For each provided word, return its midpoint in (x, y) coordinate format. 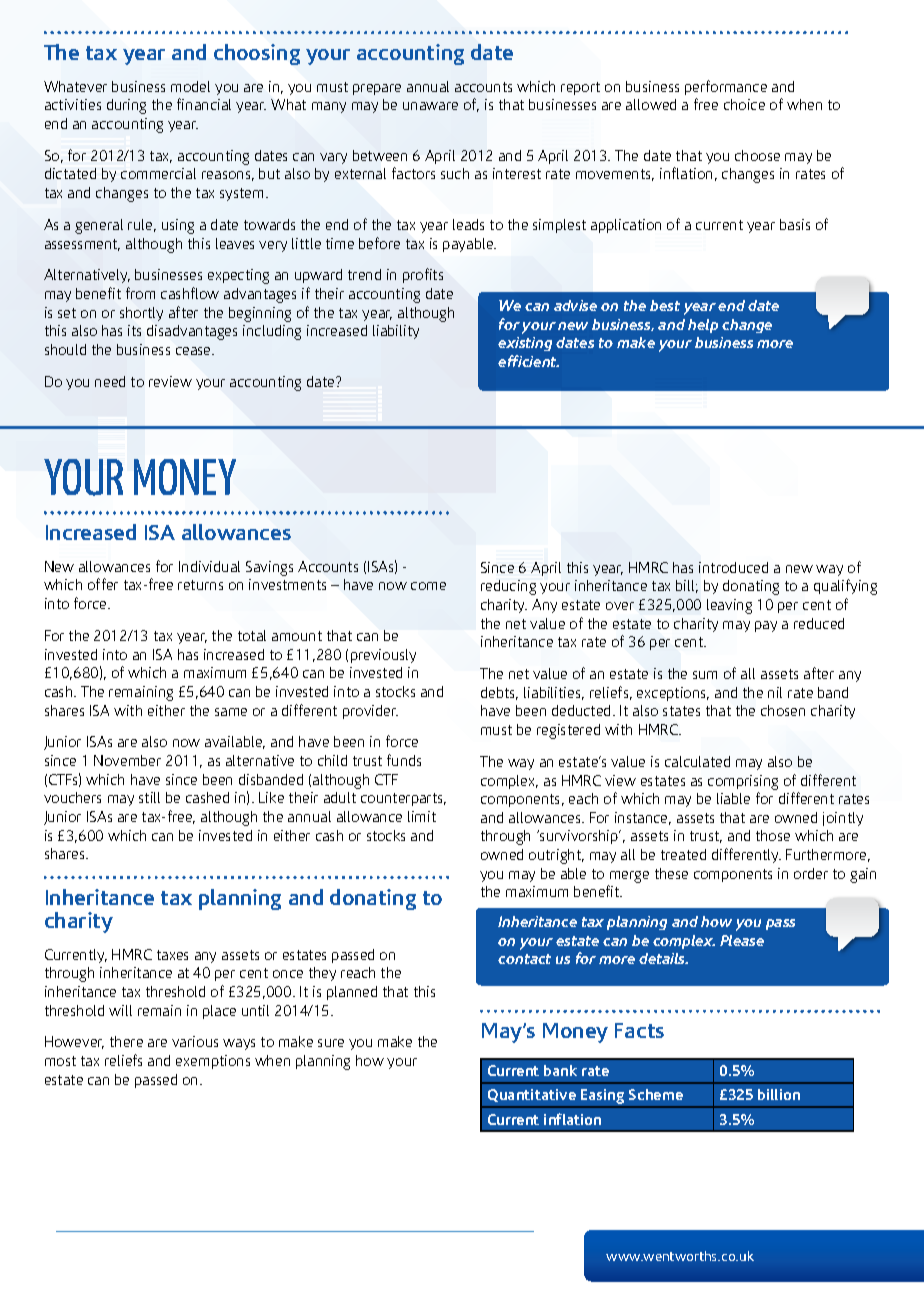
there (126, 1041)
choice (744, 104)
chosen (783, 710)
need (110, 381)
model (190, 86)
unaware (430, 106)
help (703, 326)
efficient (528, 361)
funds (404, 760)
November (127, 760)
